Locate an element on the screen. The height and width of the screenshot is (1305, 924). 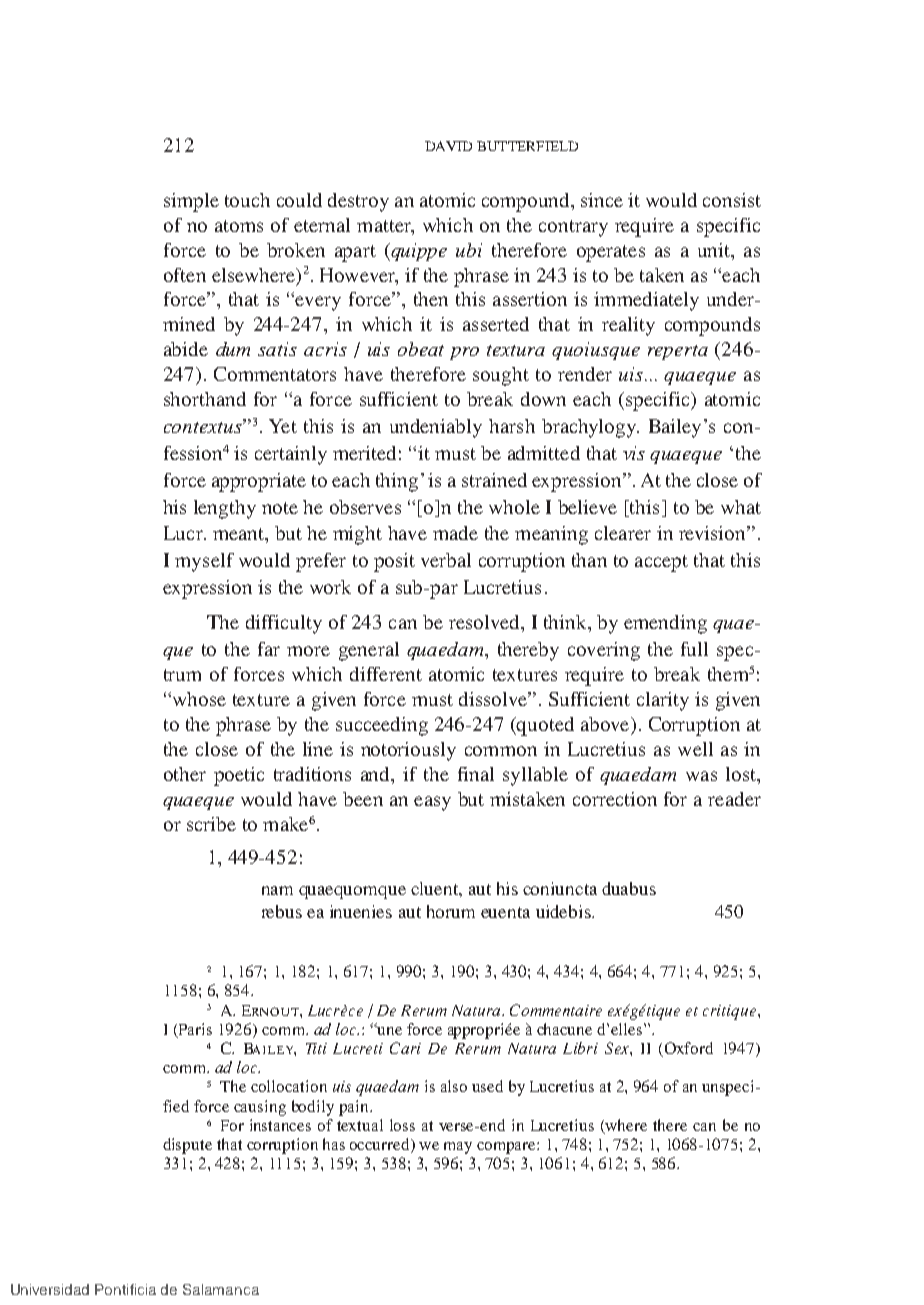
myself is located at coordinates (204, 562).
